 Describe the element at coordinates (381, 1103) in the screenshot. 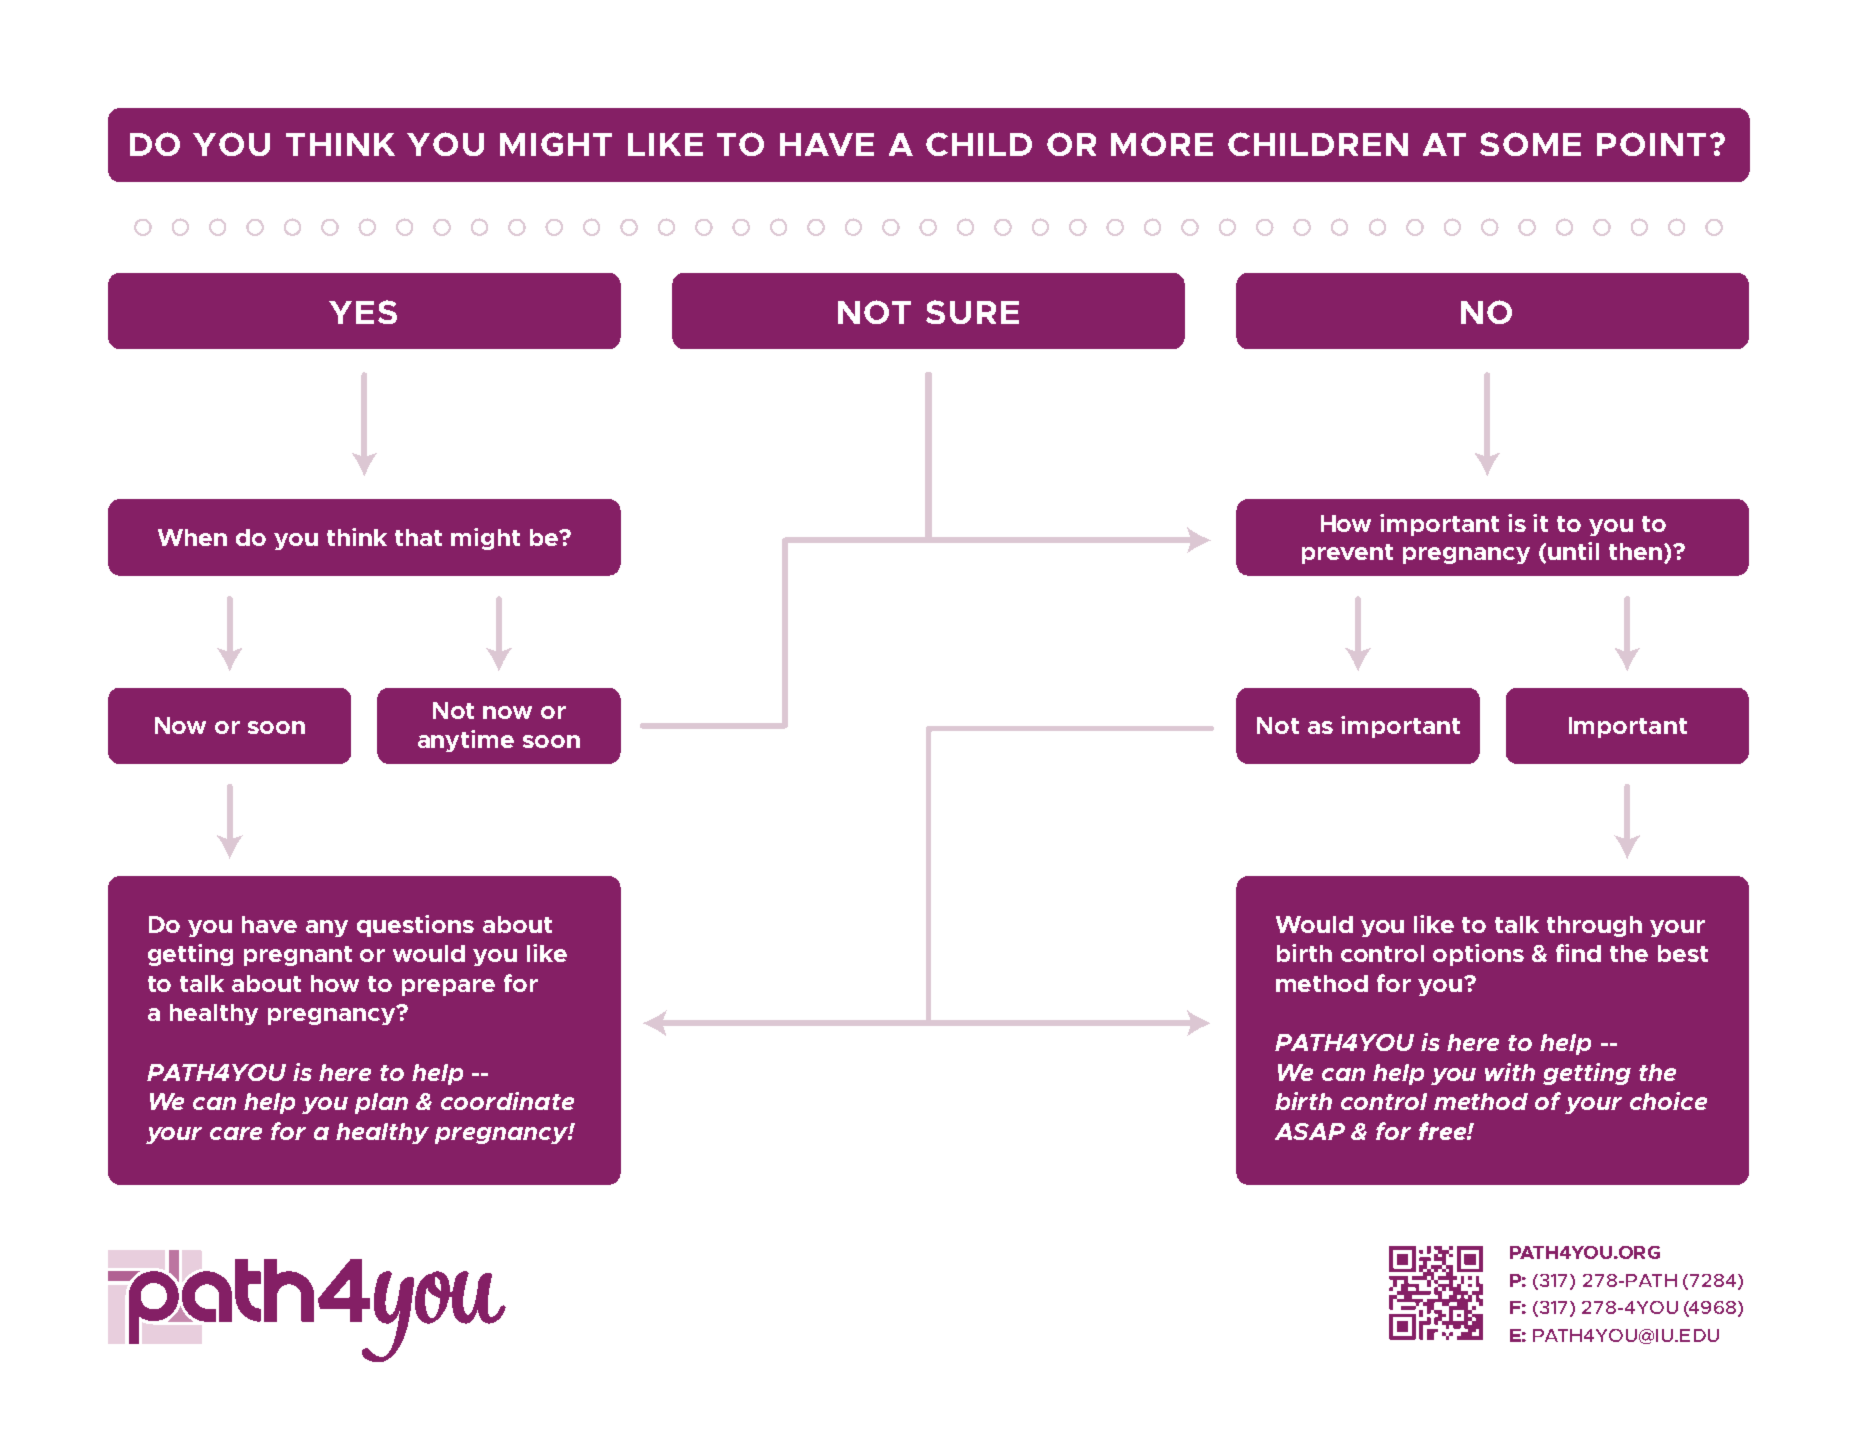

I see `plan` at that location.
